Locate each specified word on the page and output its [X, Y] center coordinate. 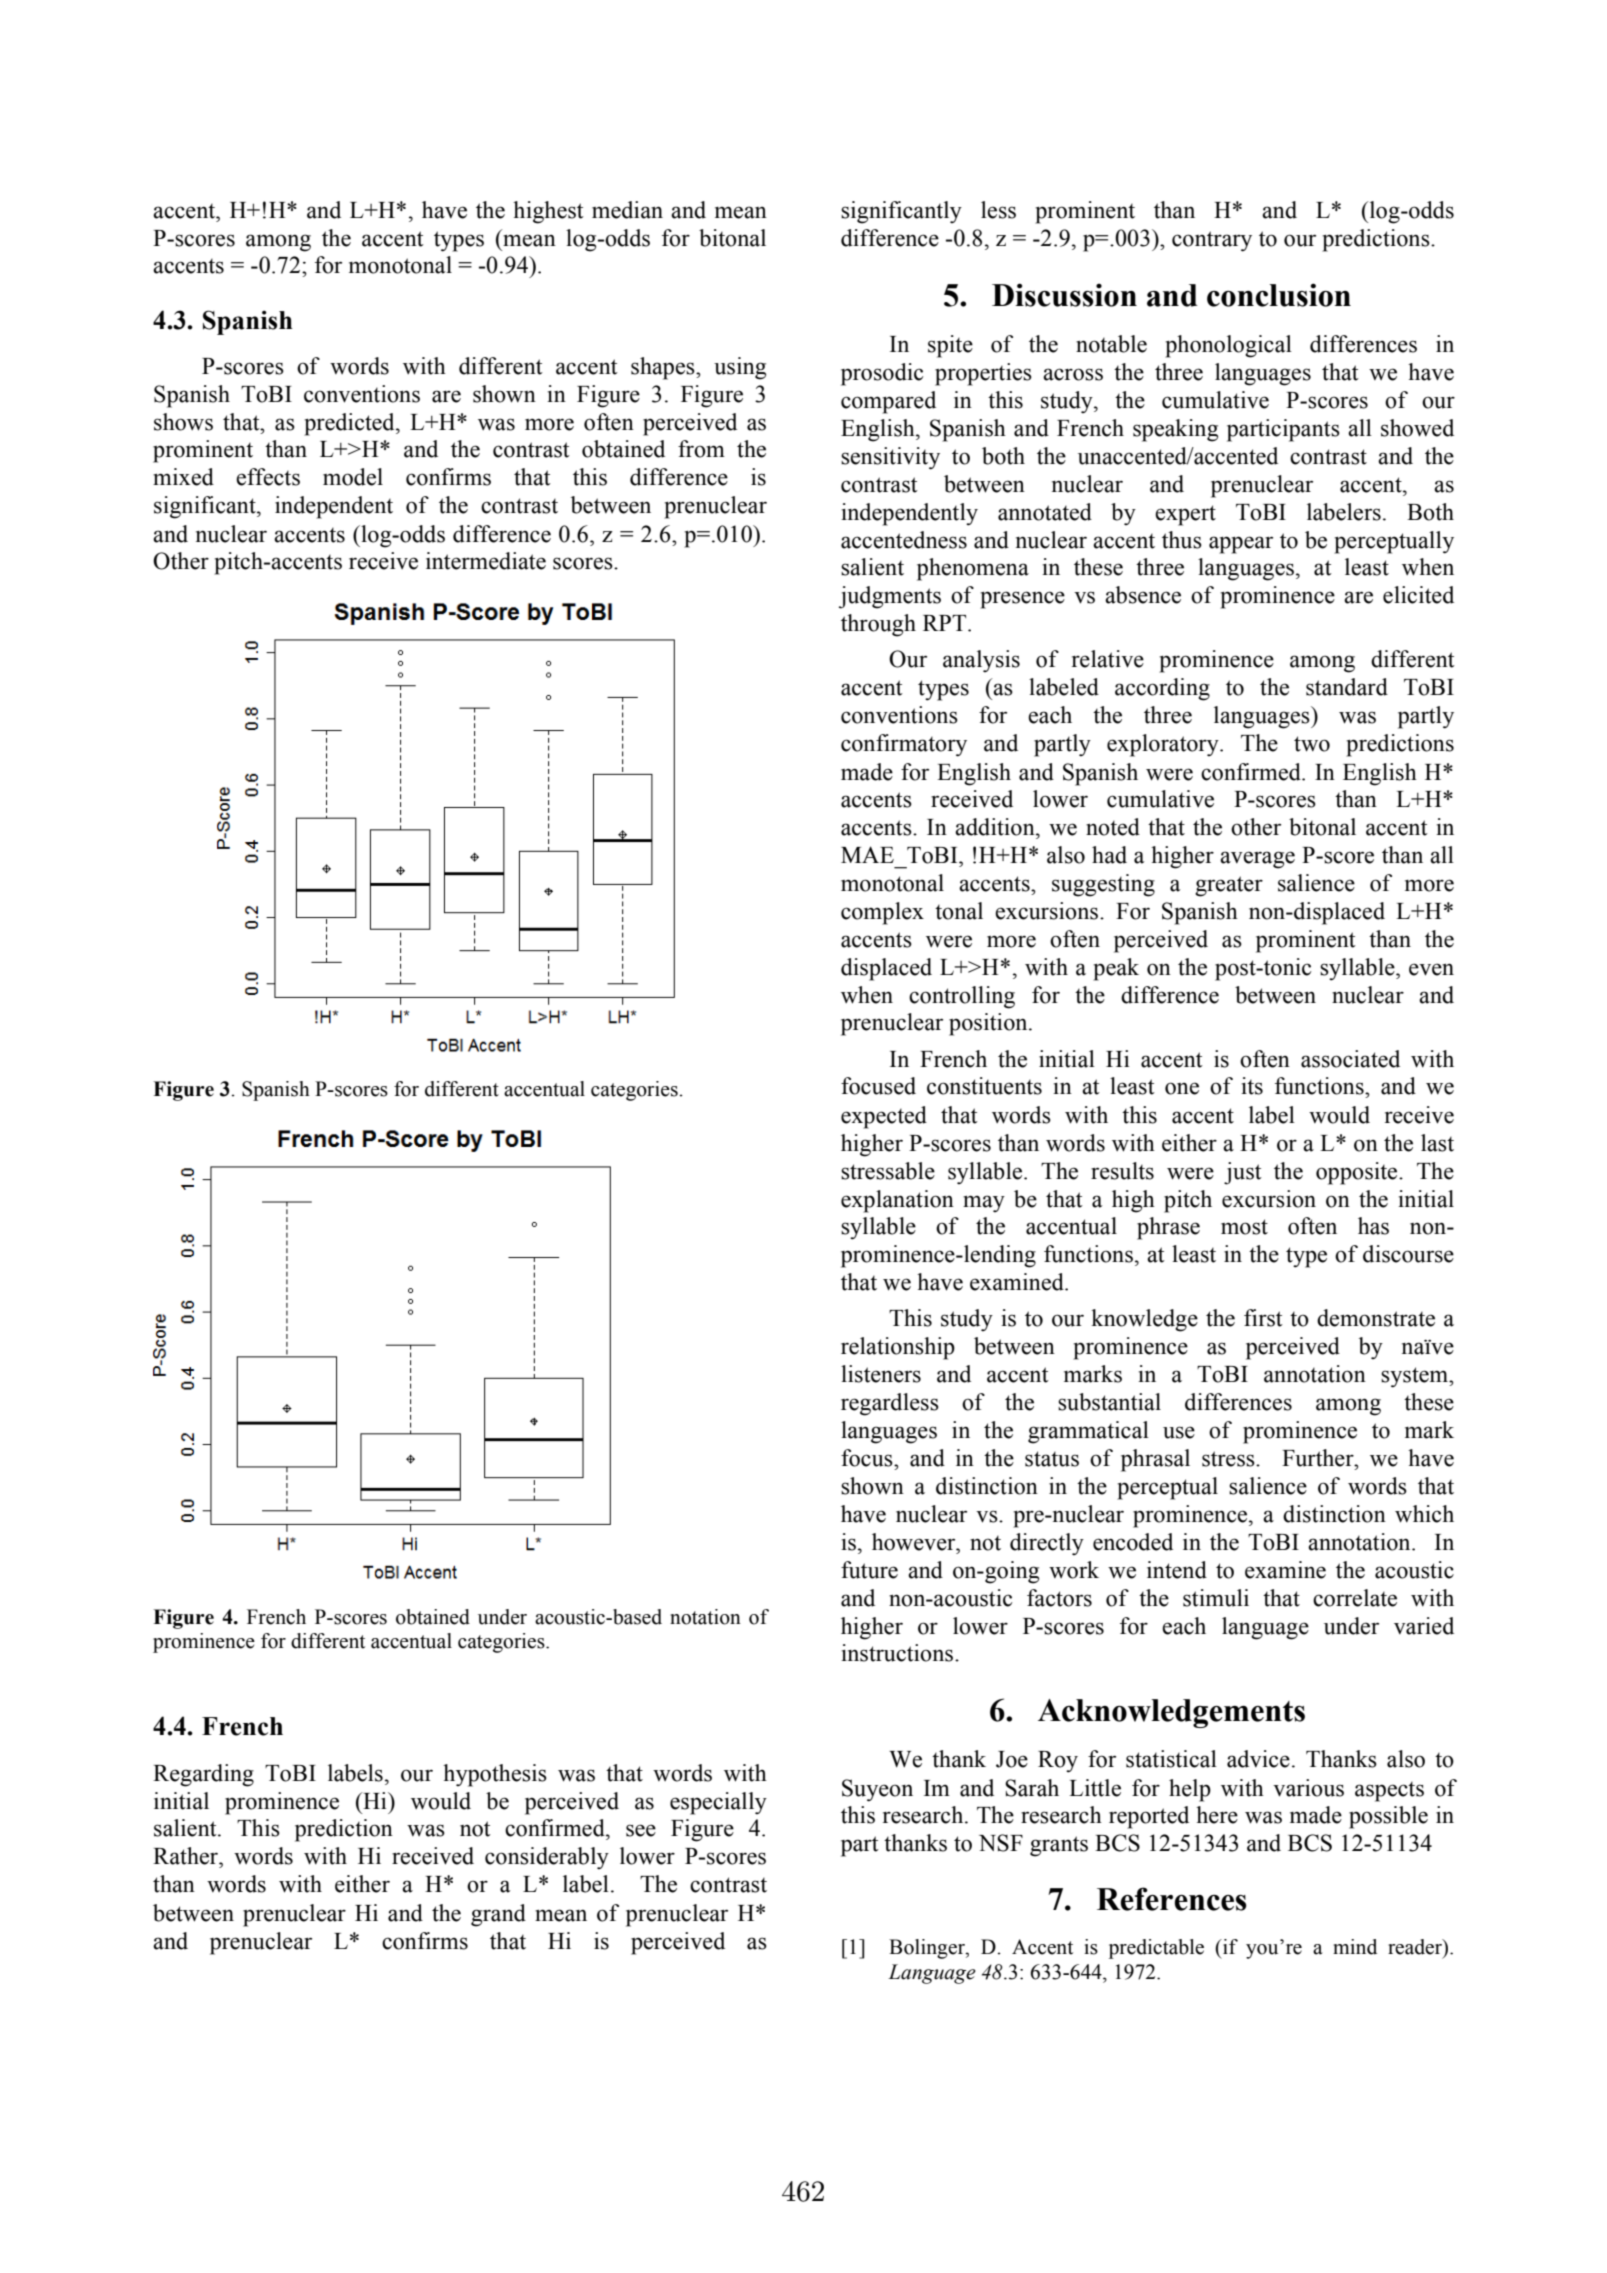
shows [183, 422]
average [1257, 860]
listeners [881, 1374]
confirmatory [904, 745]
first [1263, 1318]
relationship [898, 1348]
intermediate [486, 561]
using [740, 368]
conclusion [1279, 295]
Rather [187, 1856]
